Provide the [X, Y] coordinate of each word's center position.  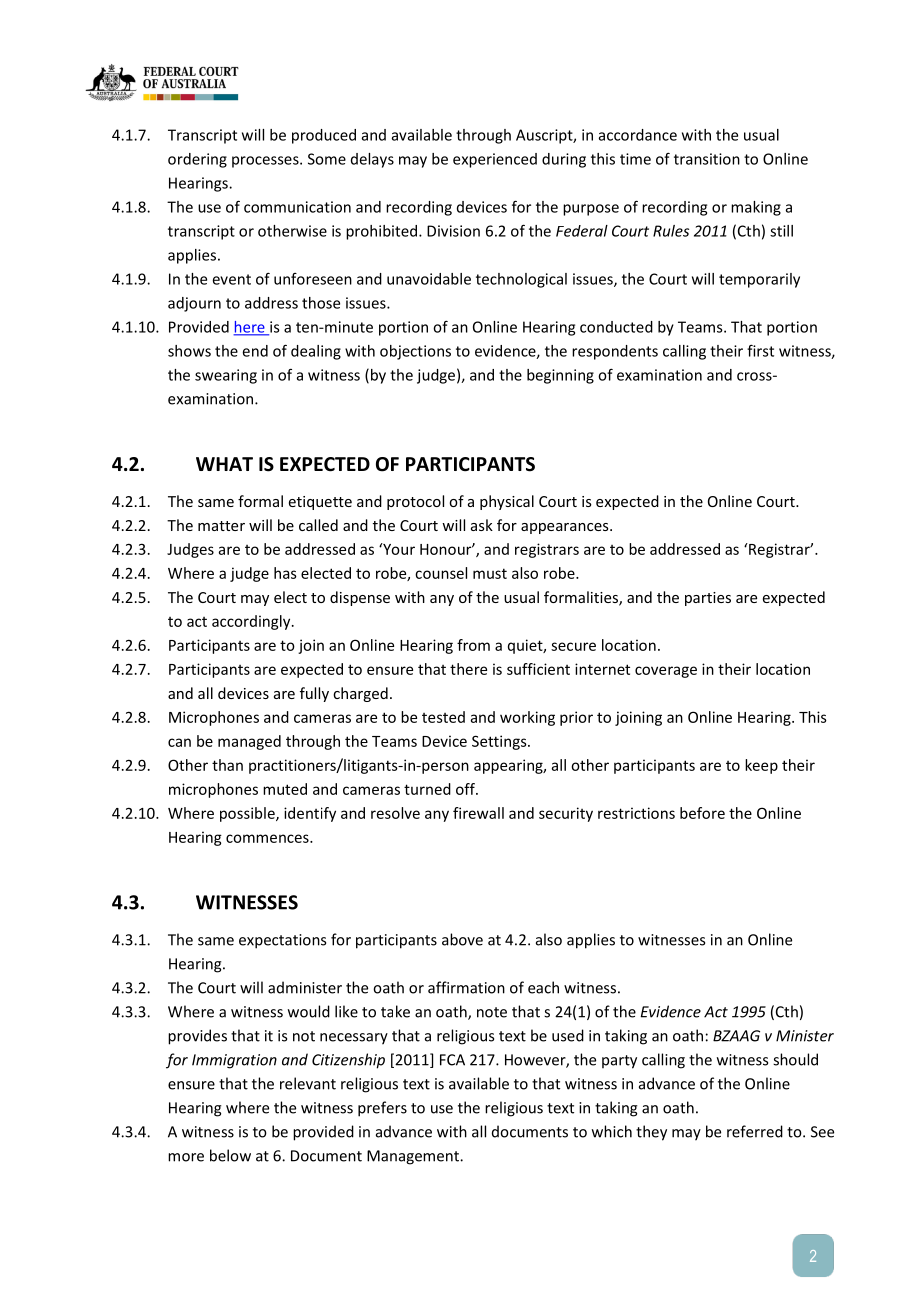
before [702, 813]
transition [707, 159]
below [230, 1155]
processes [266, 162]
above [462, 939]
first [760, 350]
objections [415, 352]
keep [761, 766]
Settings [500, 742]
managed [249, 742]
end [255, 351]
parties [708, 599]
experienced [495, 160]
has [285, 573]
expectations [282, 941]
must [490, 573]
